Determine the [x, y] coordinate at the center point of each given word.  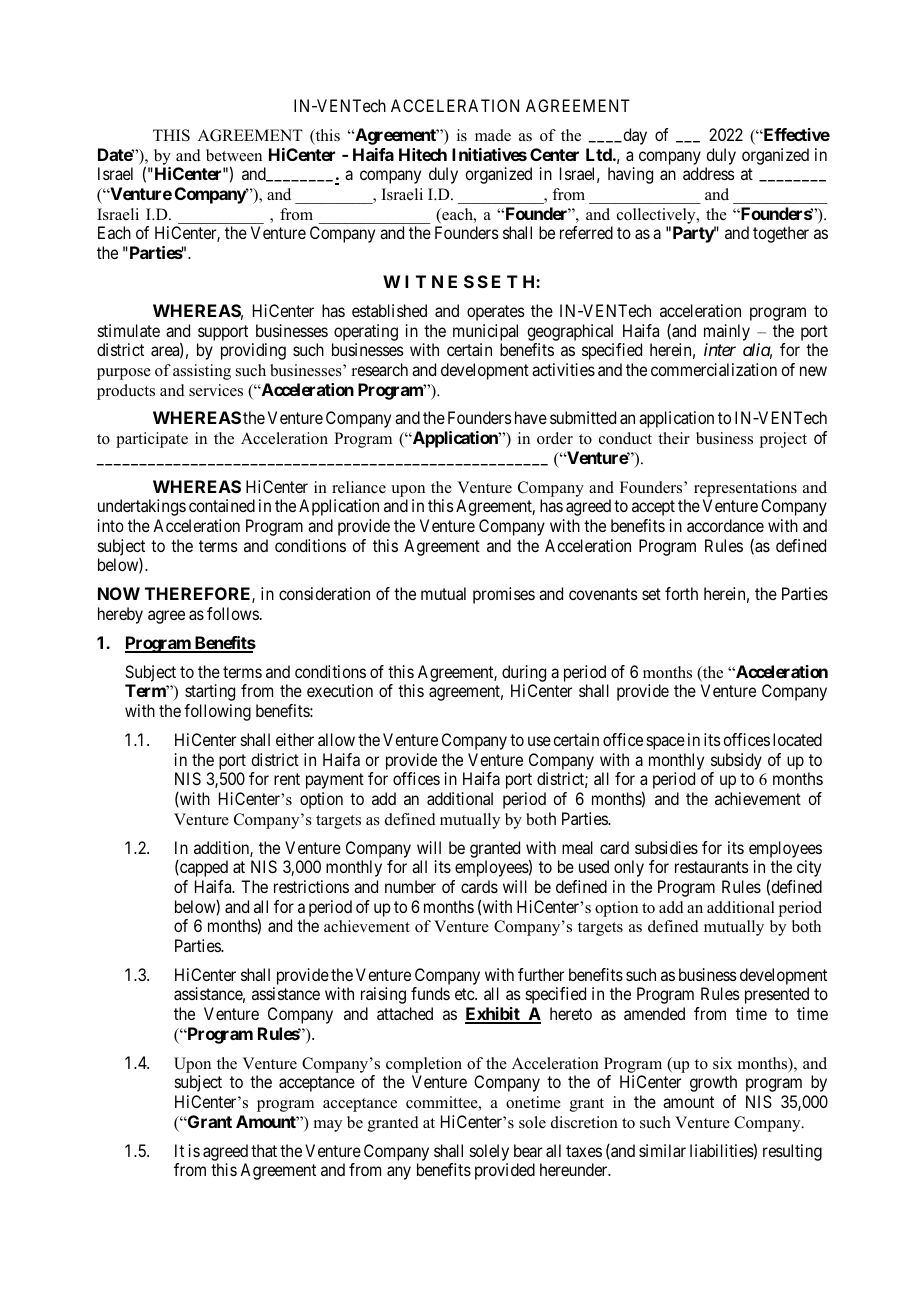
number [410, 886]
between [234, 155]
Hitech [423, 154]
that [264, 1150]
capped [203, 868]
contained [222, 505]
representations [745, 489]
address [709, 173]
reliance [359, 487]
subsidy [736, 761]
